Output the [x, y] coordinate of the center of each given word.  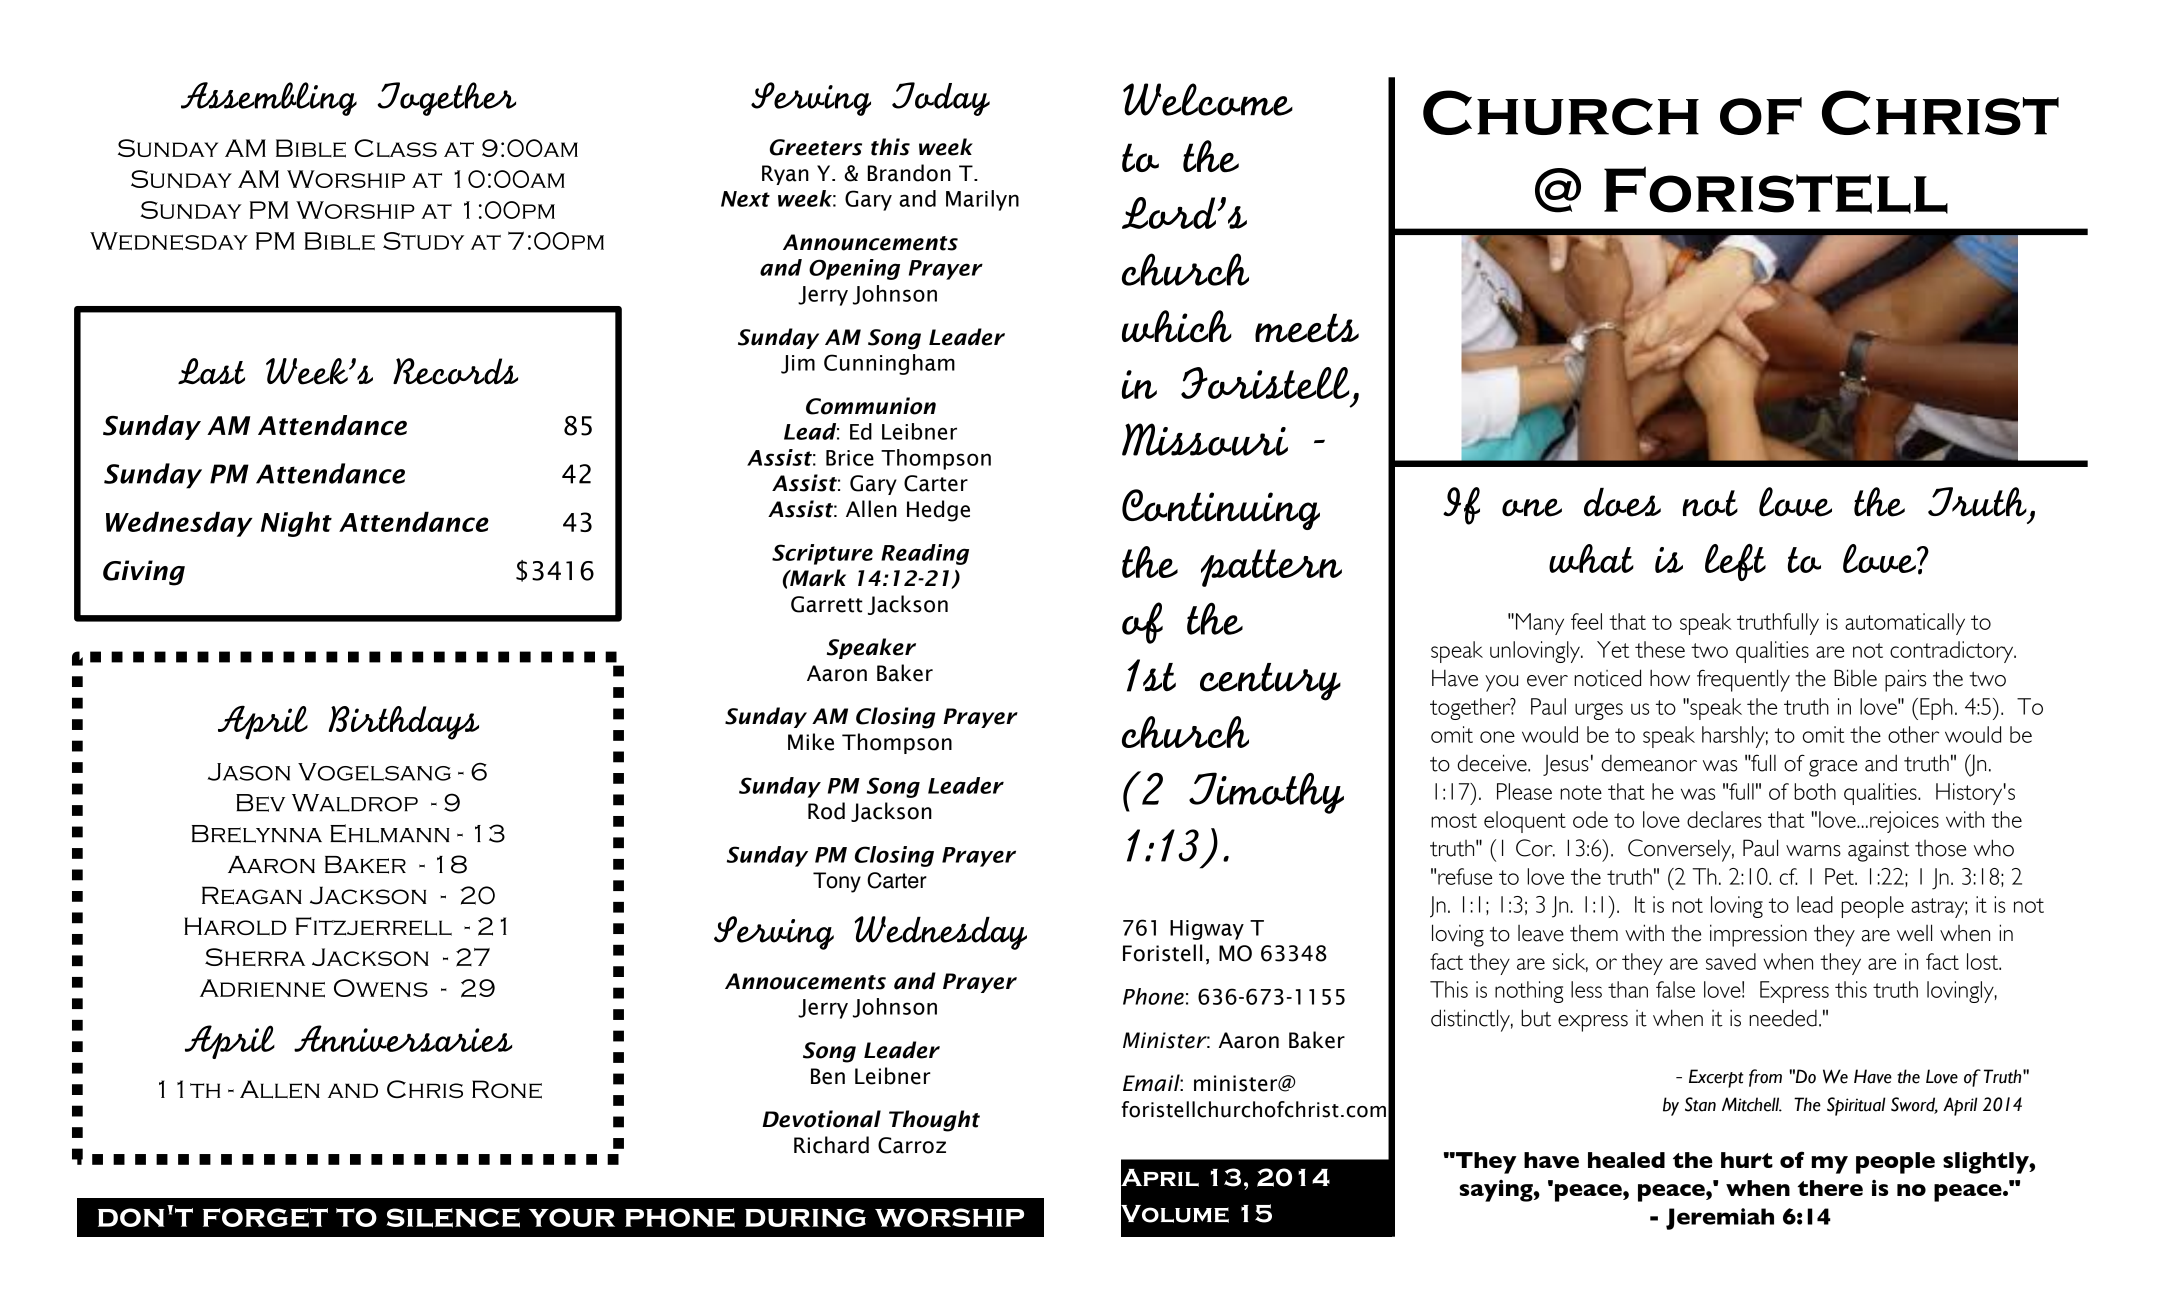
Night [296, 524]
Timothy [1266, 793]
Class [396, 148]
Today [941, 99]
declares [1724, 819]
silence [453, 1218]
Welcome [1208, 99]
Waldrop [355, 803]
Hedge [938, 511]
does [1622, 502]
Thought [934, 1121]
